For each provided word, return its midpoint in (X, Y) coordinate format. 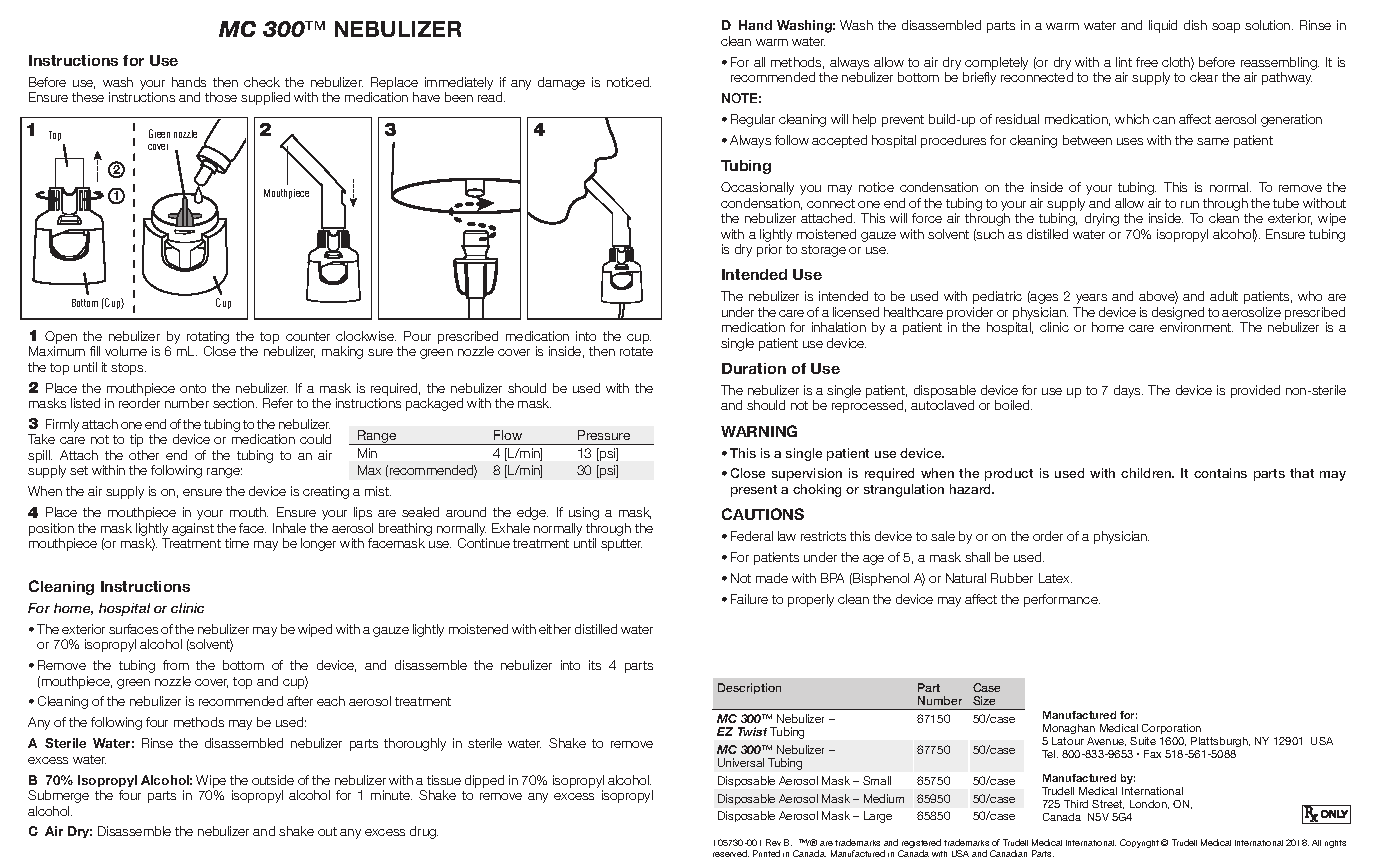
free (1147, 62)
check (262, 82)
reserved (731, 853)
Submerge (58, 796)
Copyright (1139, 843)
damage (561, 83)
